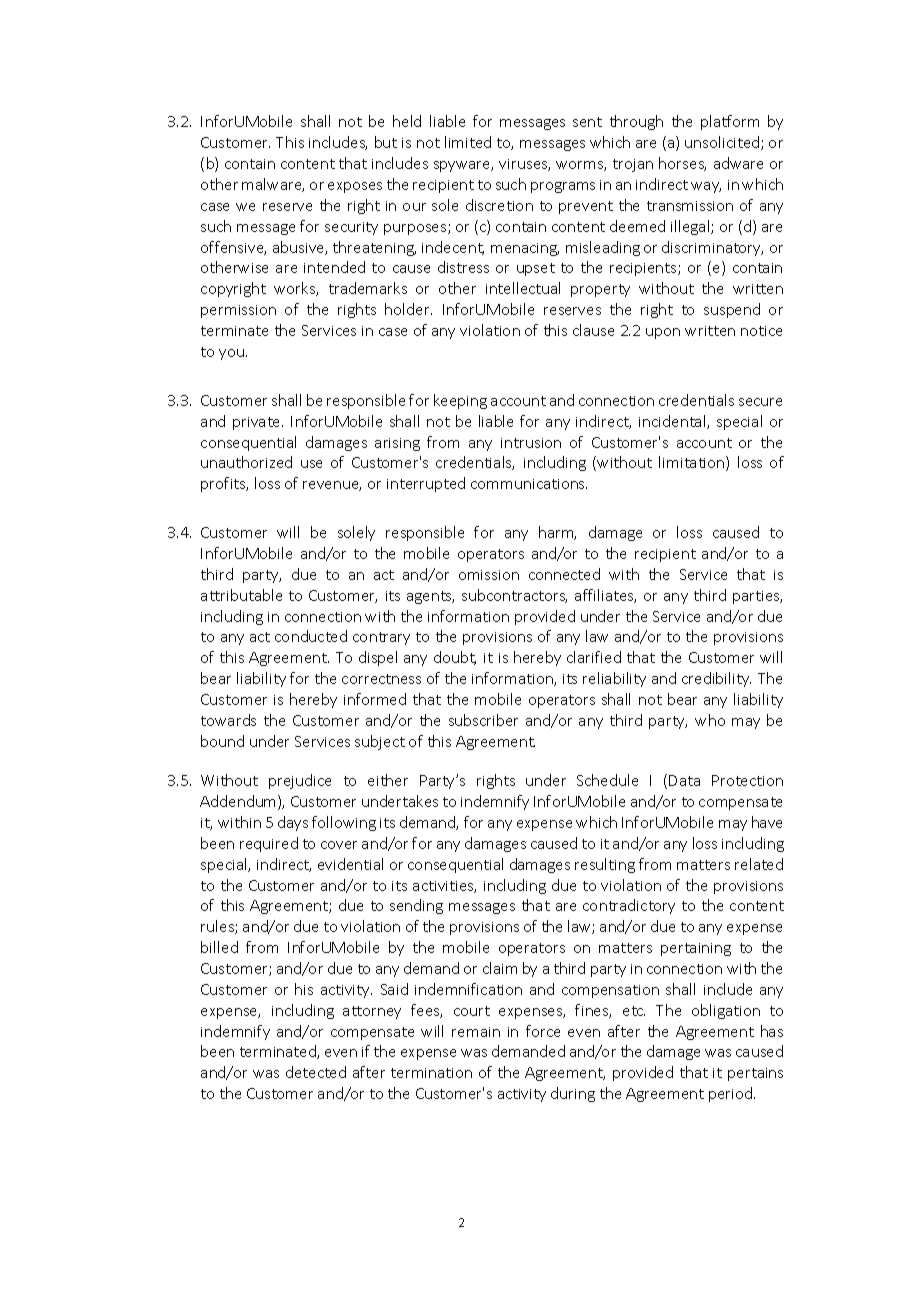 The height and width of the screenshot is (1308, 924). Describe the element at coordinates (468, 142) in the screenshot. I see `limited` at that location.
